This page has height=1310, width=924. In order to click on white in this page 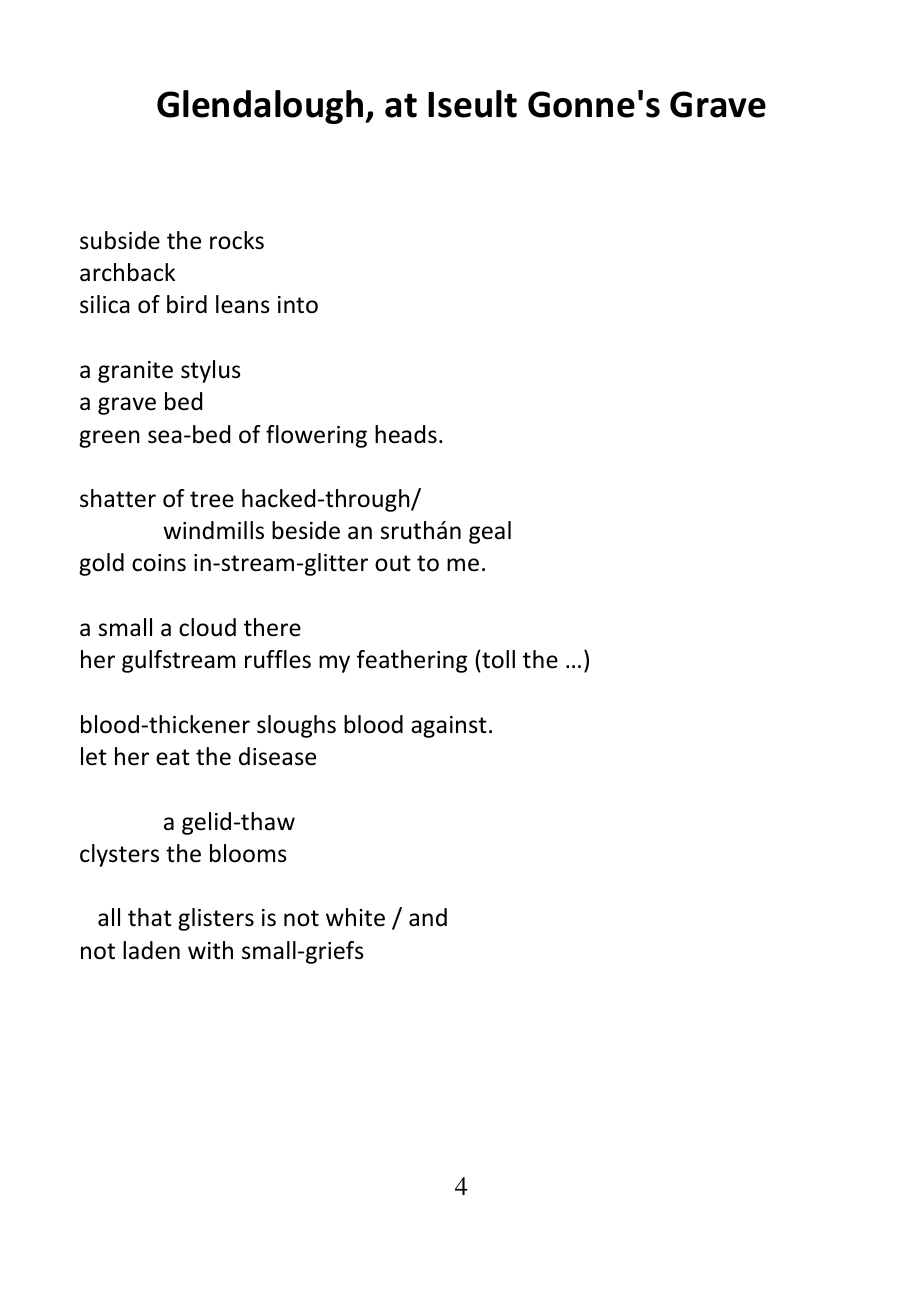, I will do `click(355, 917)`.
